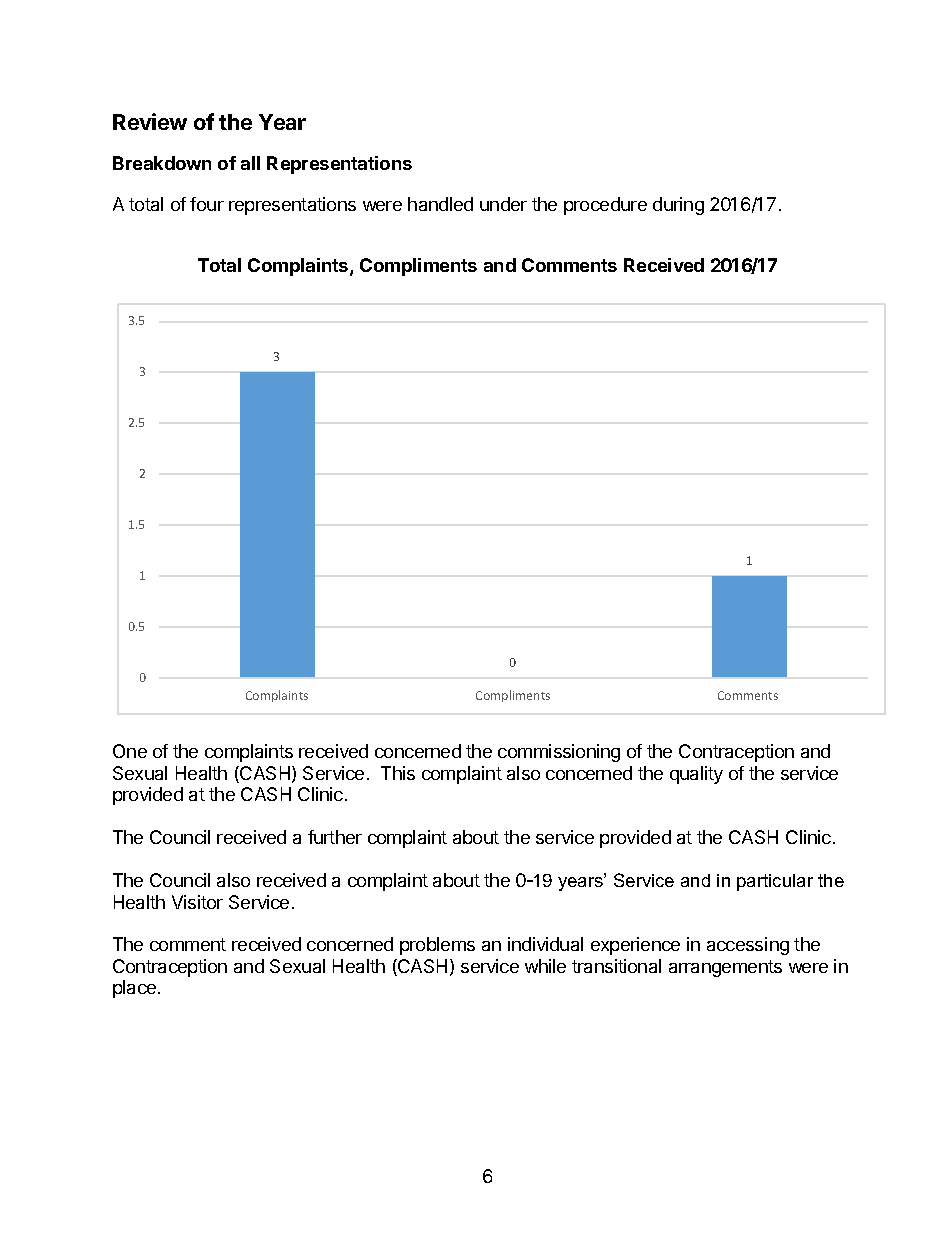  I want to click on One, so click(130, 751).
